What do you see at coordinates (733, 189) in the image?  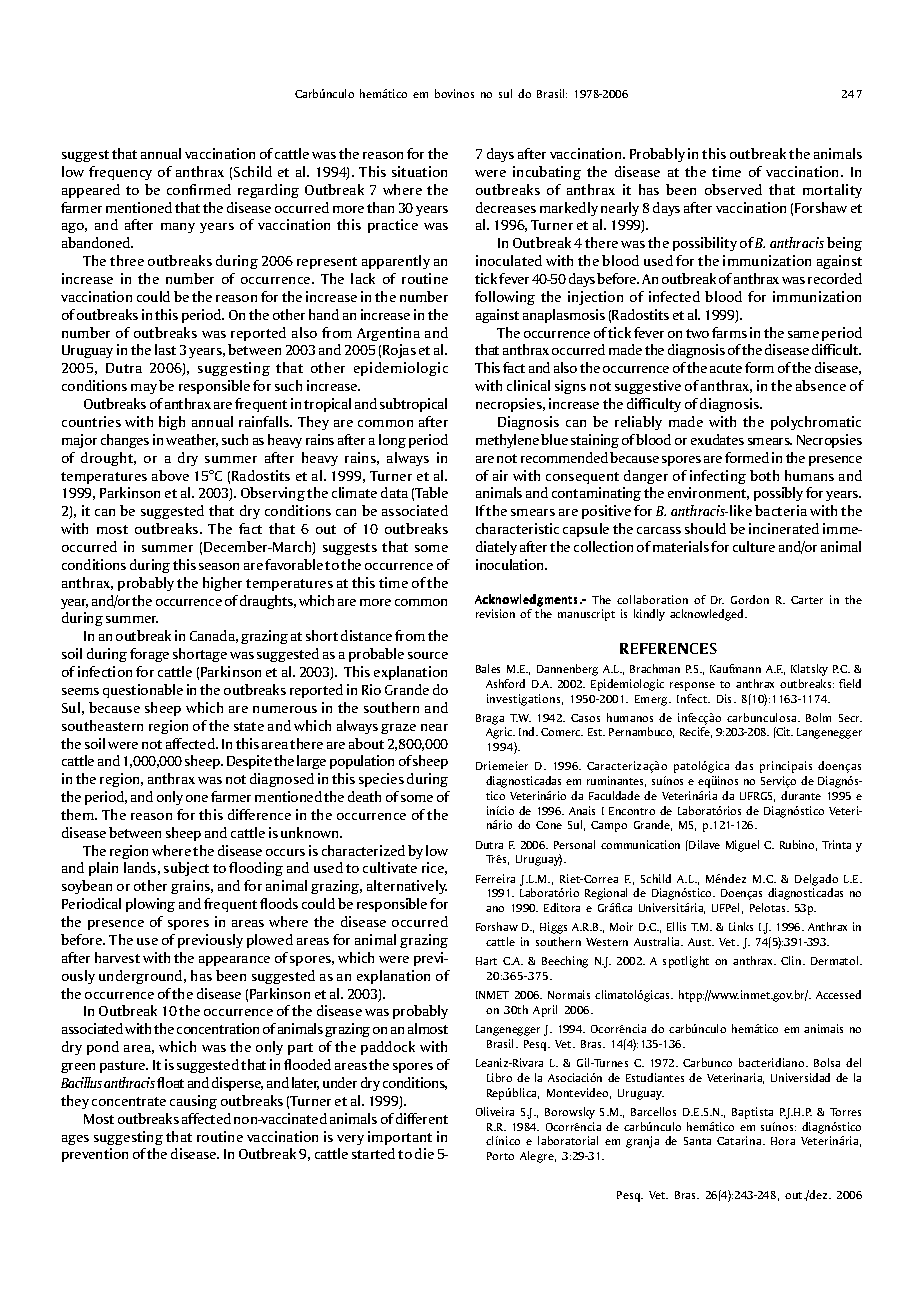 I see `observed` at bounding box center [733, 189].
